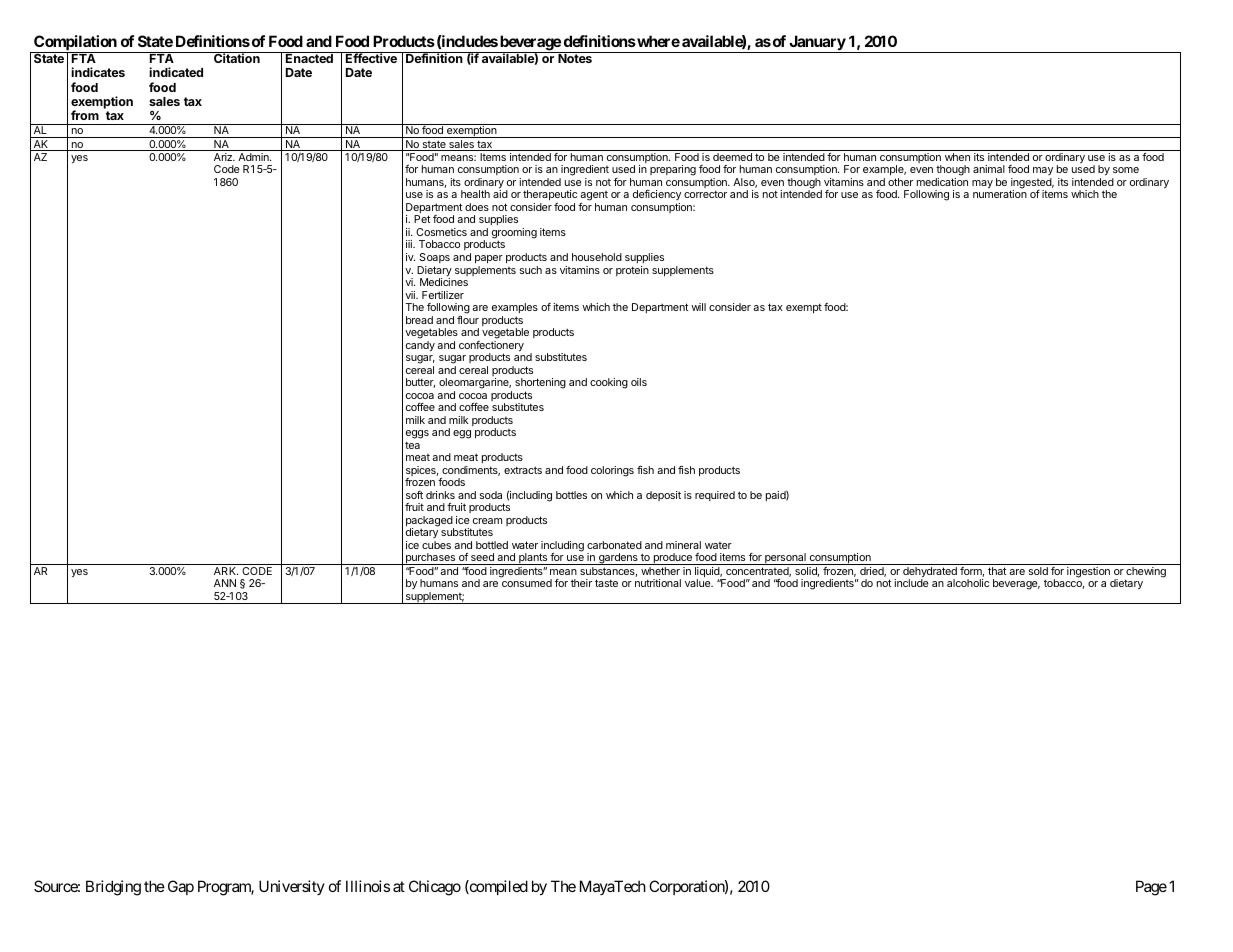 This document has height=952, width=1233. Describe the element at coordinates (698, 307) in the document. I see `will` at that location.
